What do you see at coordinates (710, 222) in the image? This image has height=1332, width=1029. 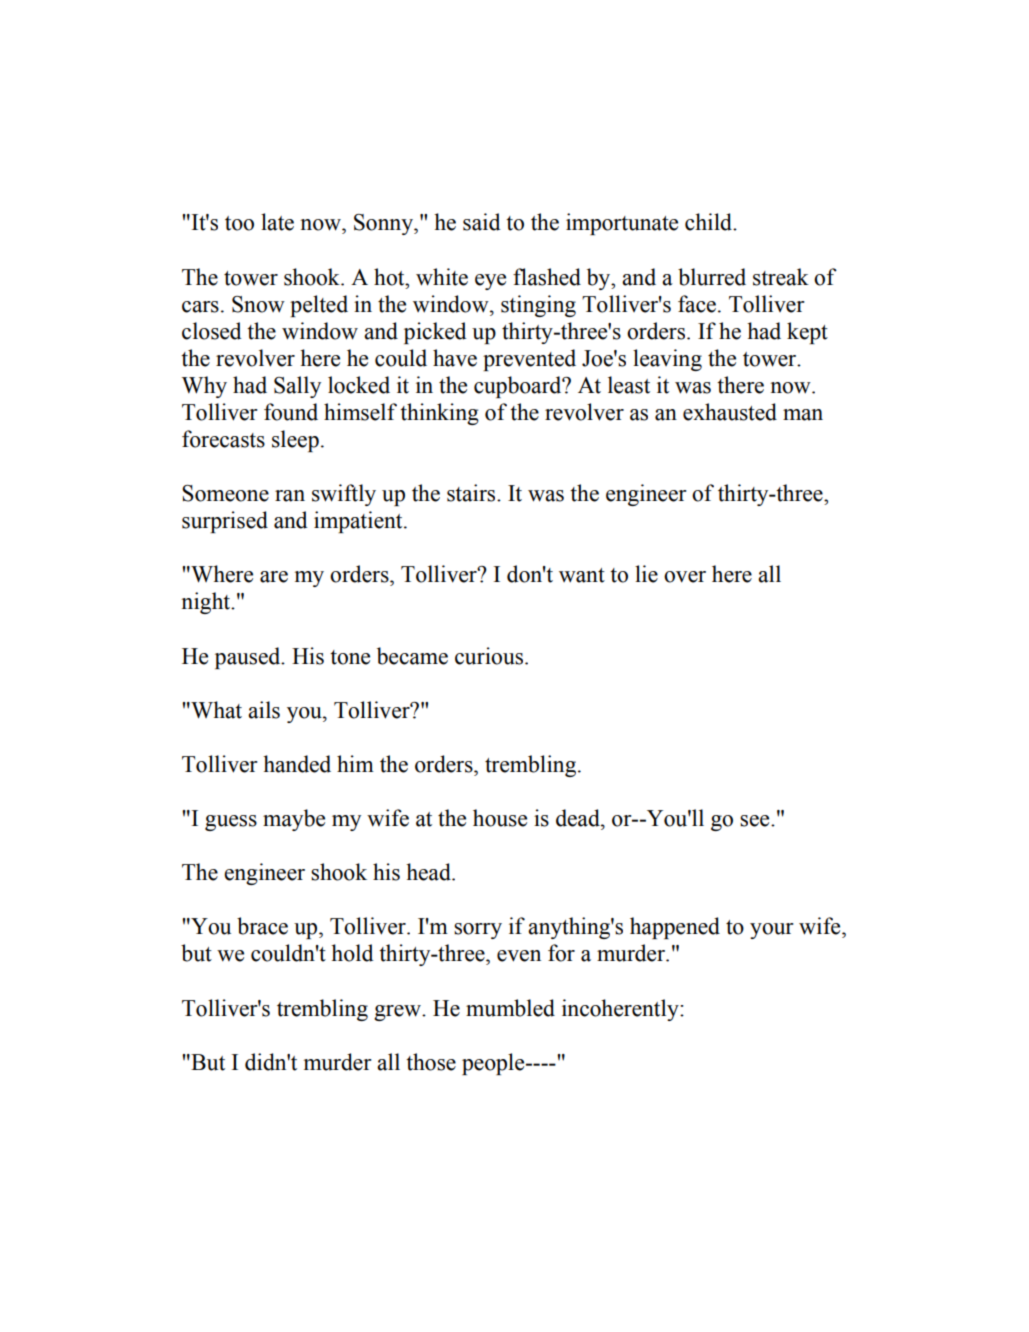 I see `child` at bounding box center [710, 222].
